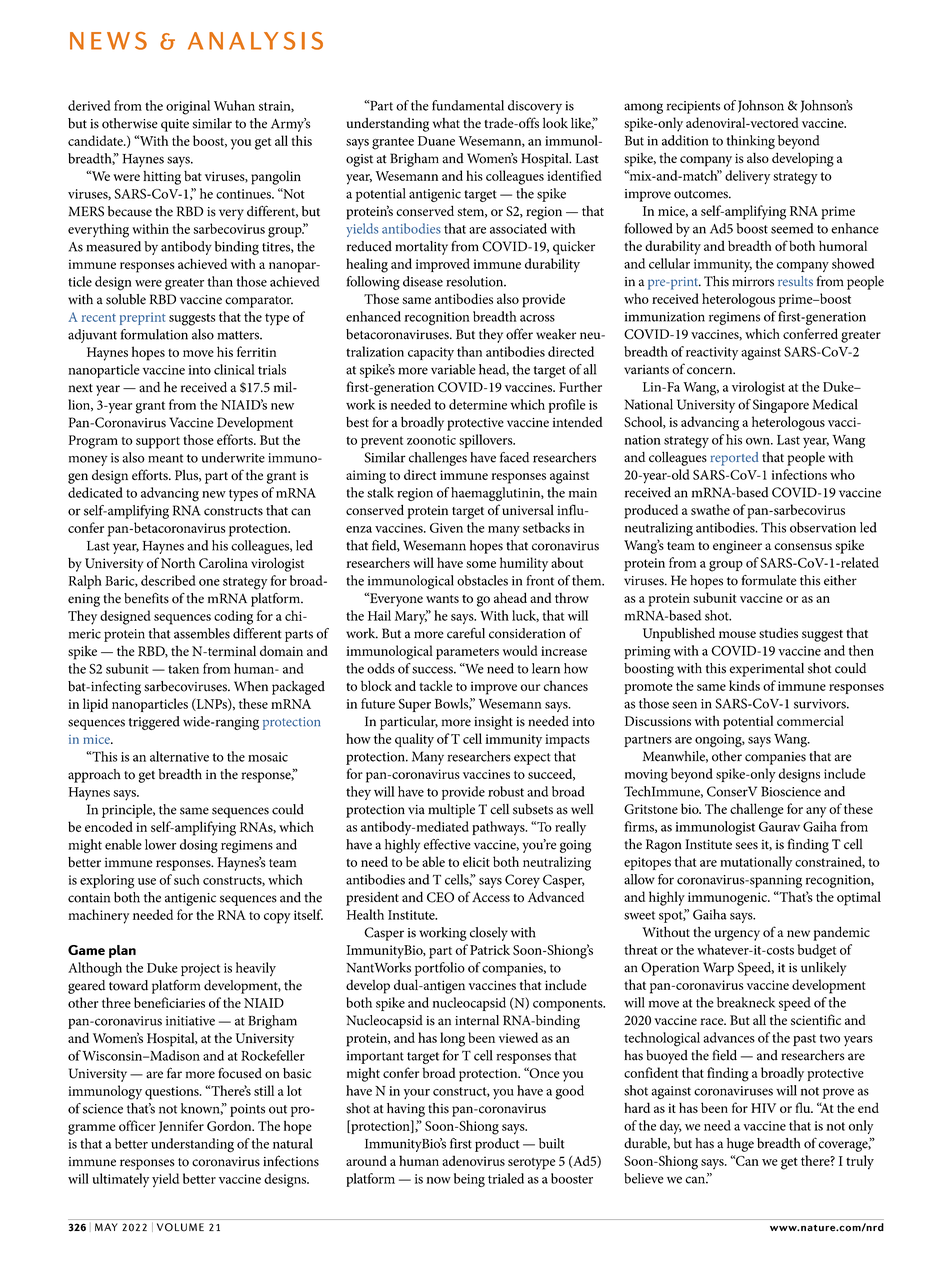  I want to click on taken, so click(183, 668).
